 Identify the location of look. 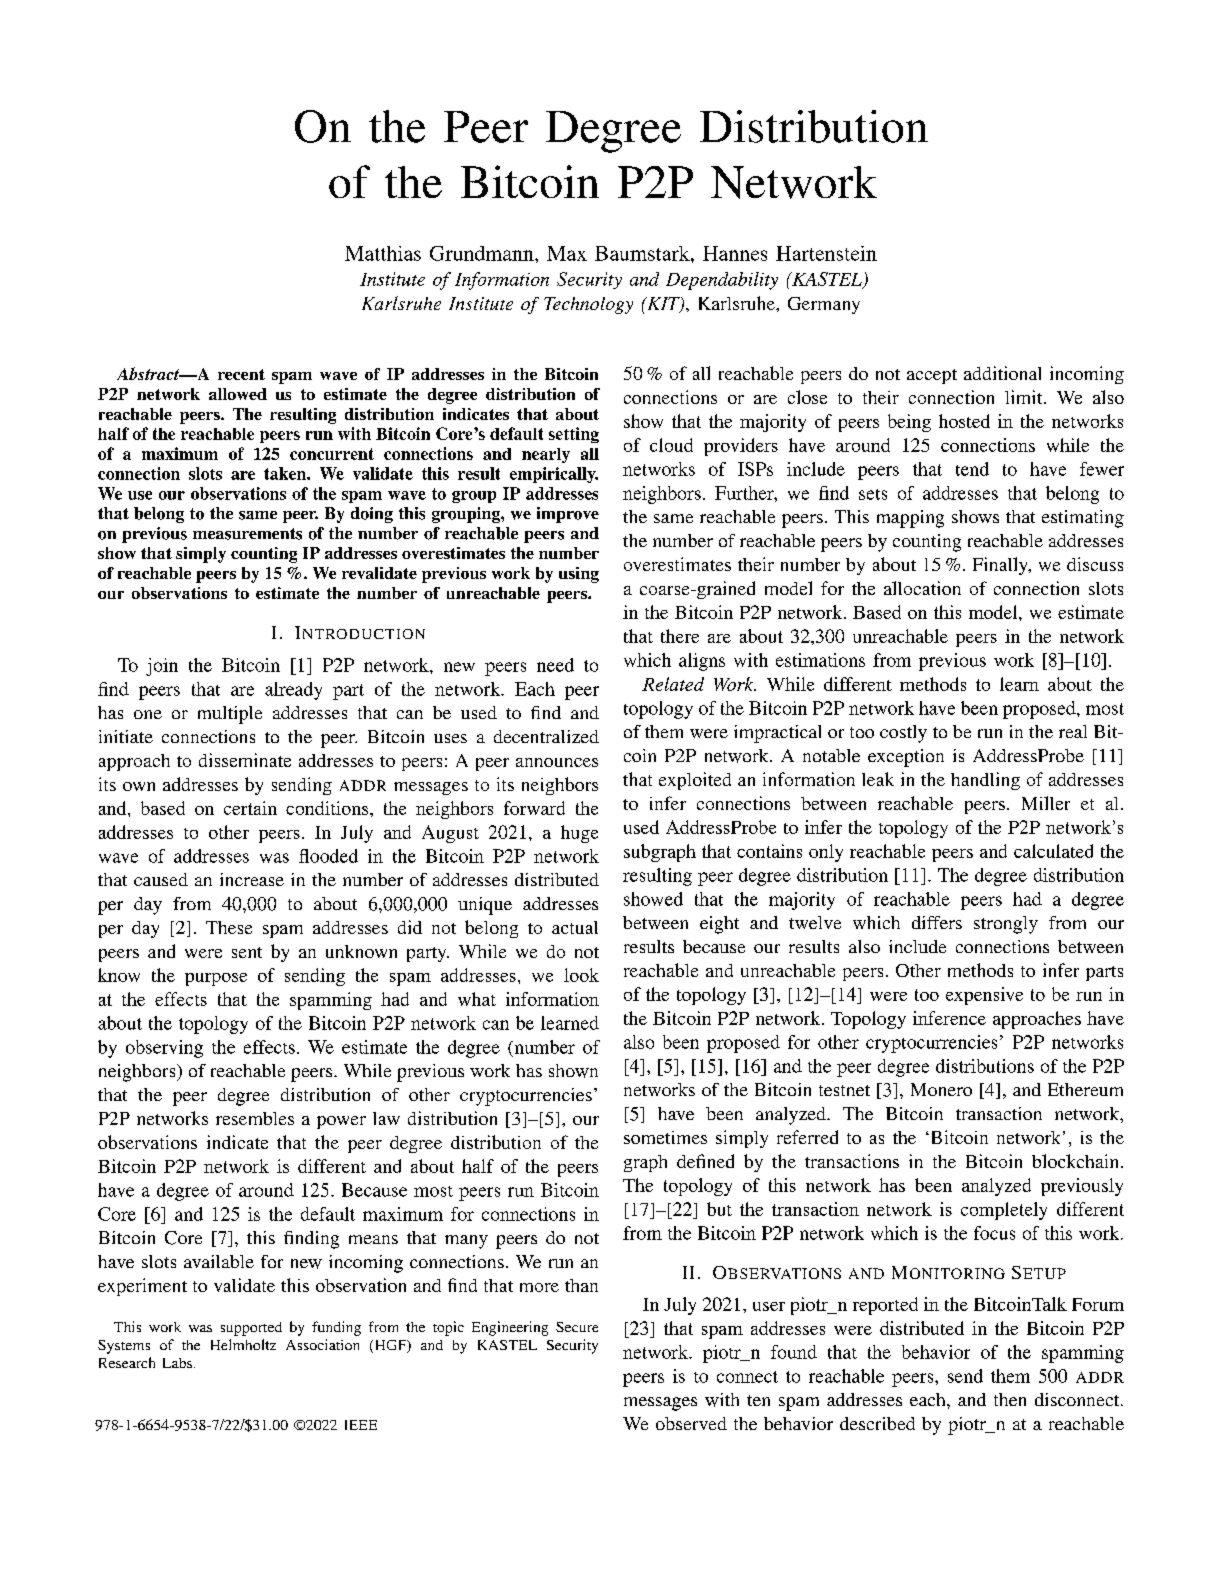
(581, 975).
